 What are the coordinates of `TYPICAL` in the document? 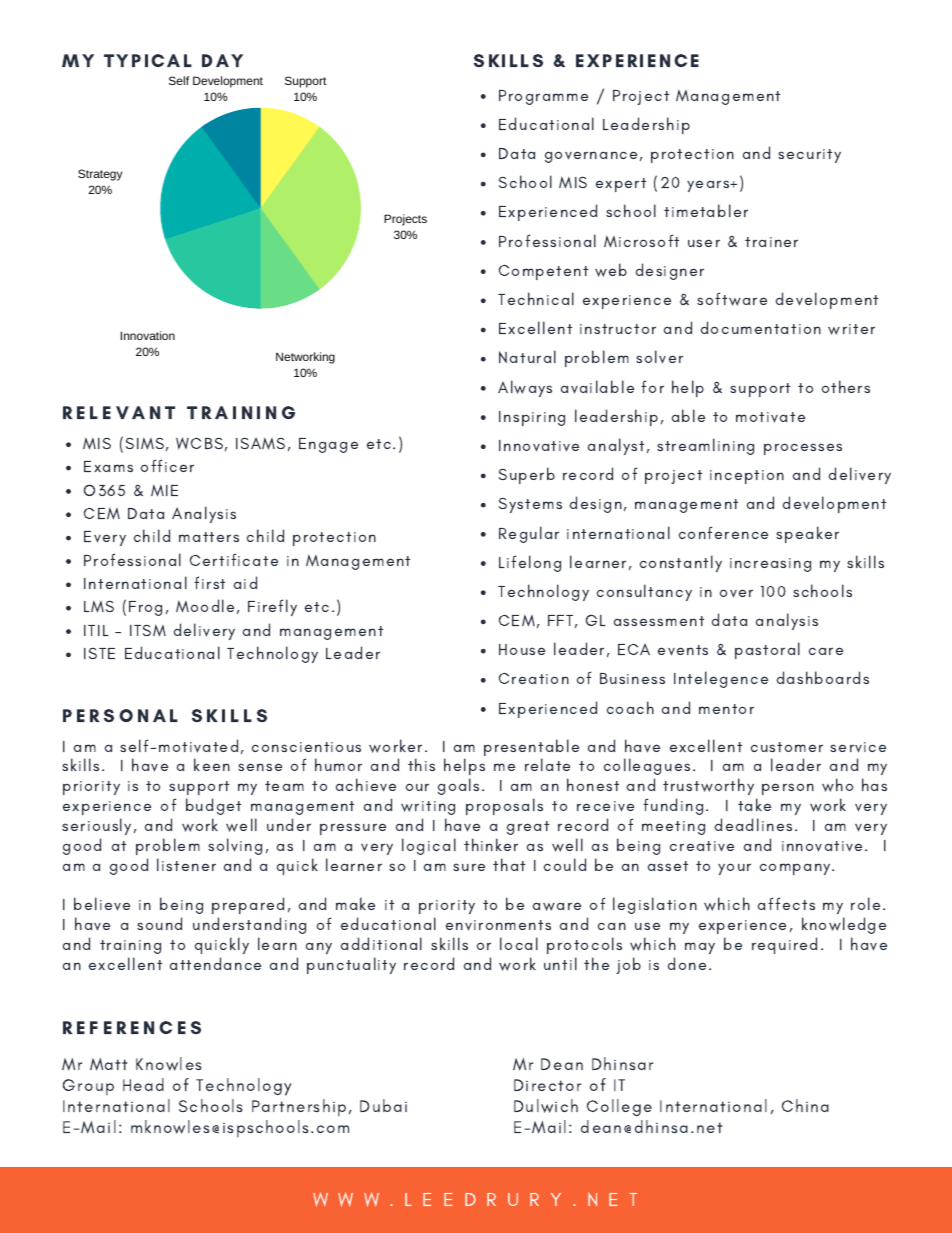 It's located at (148, 60).
